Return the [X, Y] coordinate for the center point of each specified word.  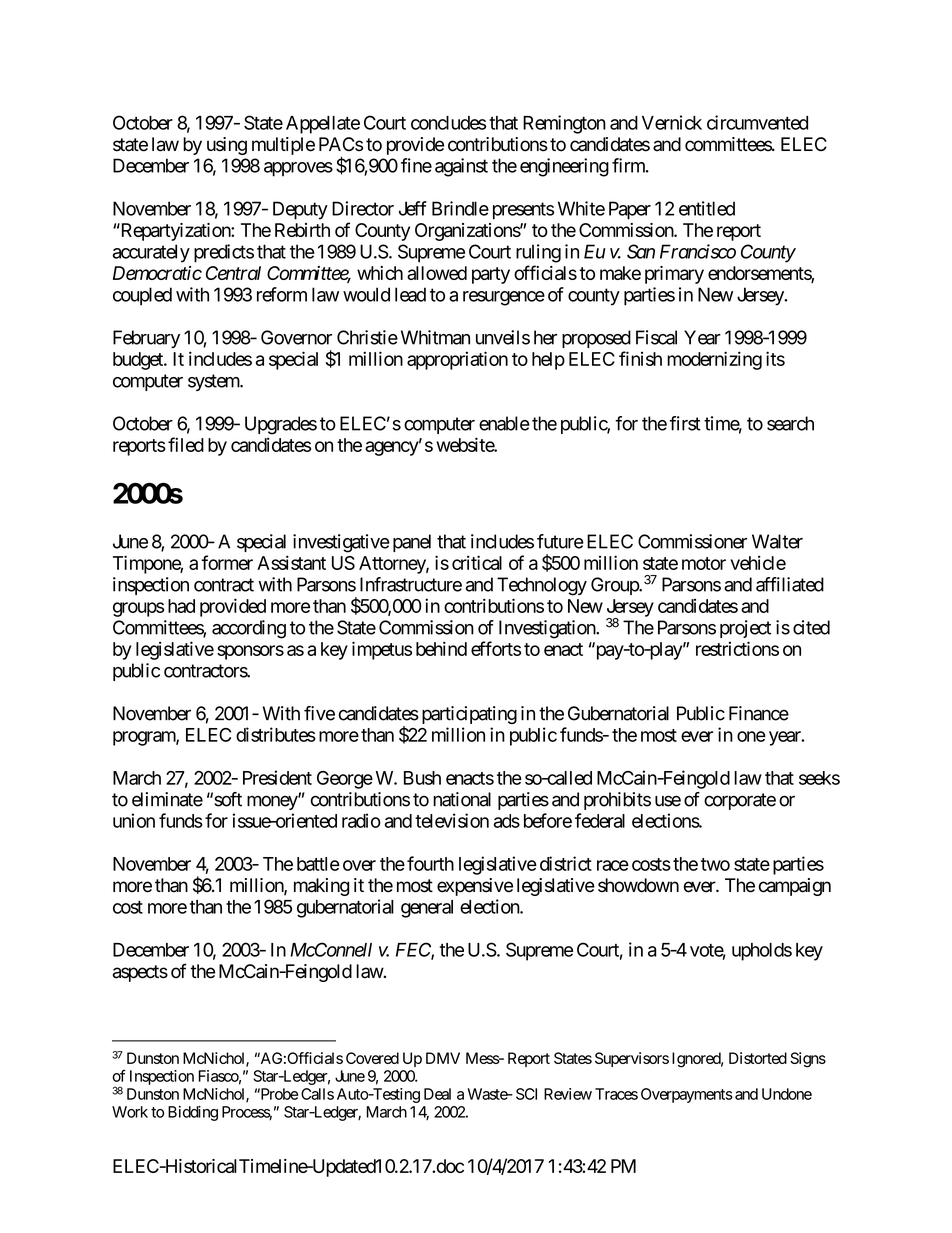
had [181, 606]
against [461, 167]
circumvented [757, 122]
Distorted [758, 1058]
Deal [437, 1094]
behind [441, 648]
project [745, 629]
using [227, 146]
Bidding [193, 1113]
